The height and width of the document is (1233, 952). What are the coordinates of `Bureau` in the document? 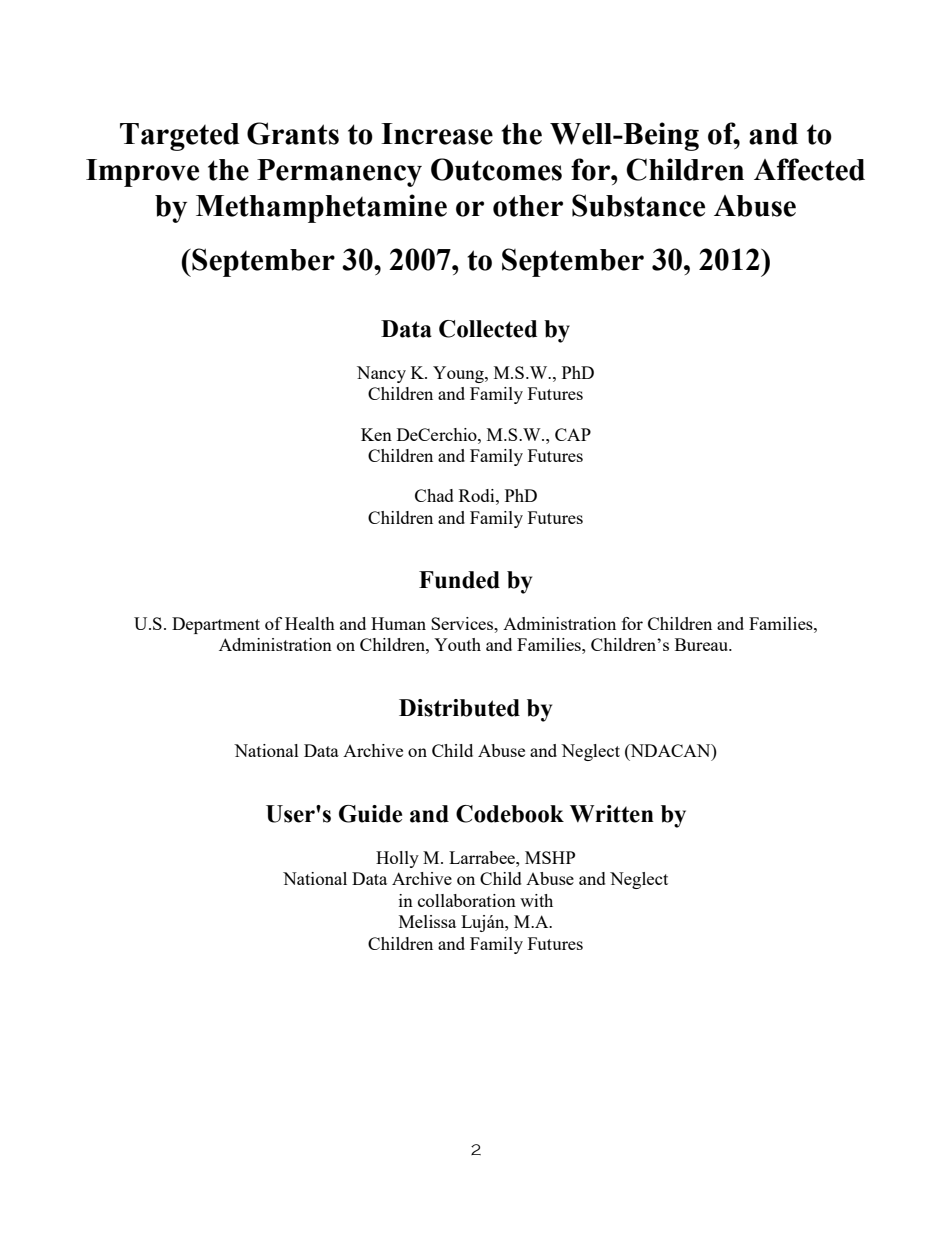 It's located at (703, 644).
